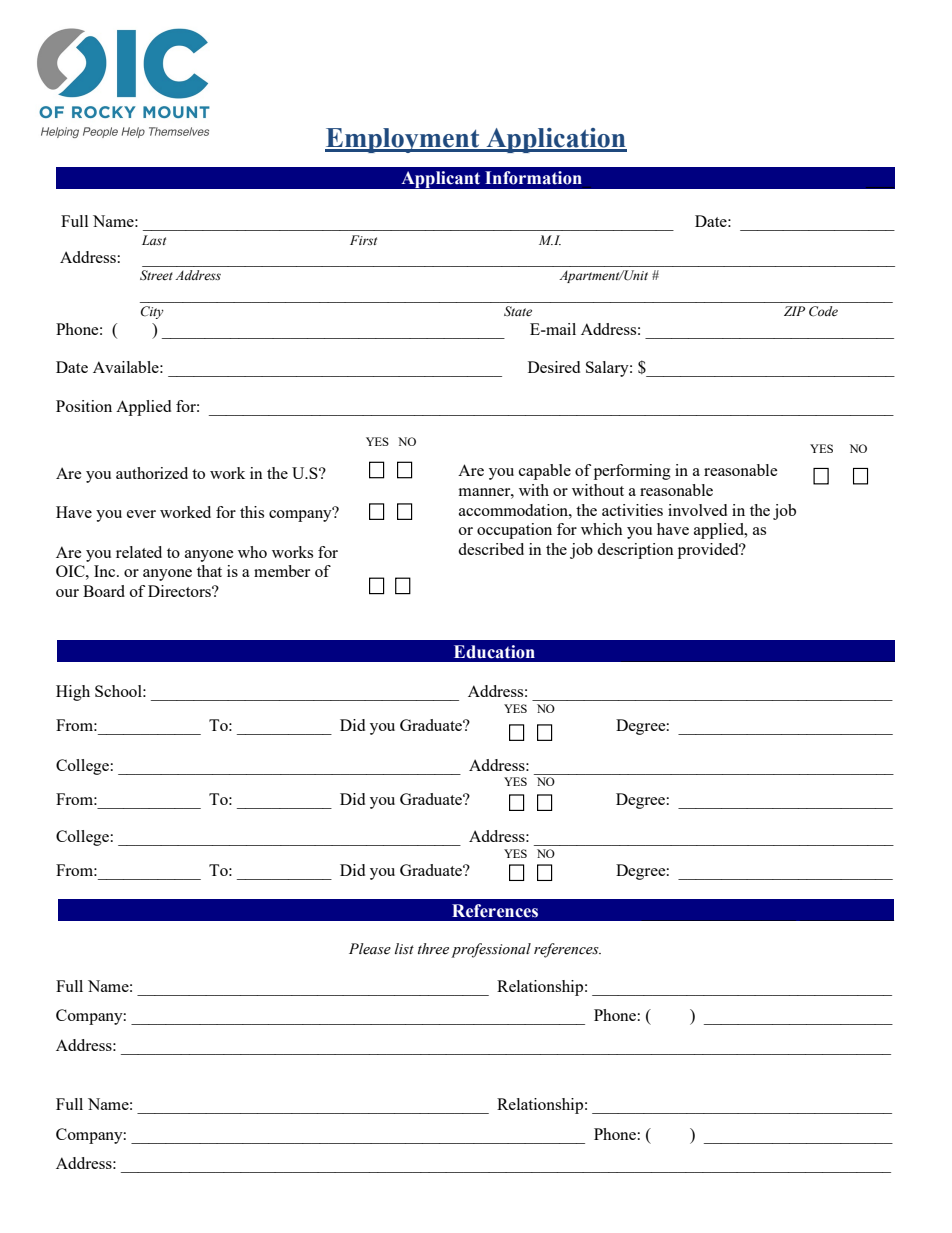 The height and width of the screenshot is (1233, 952). Describe the element at coordinates (152, 312) in the screenshot. I see `City` at that location.
